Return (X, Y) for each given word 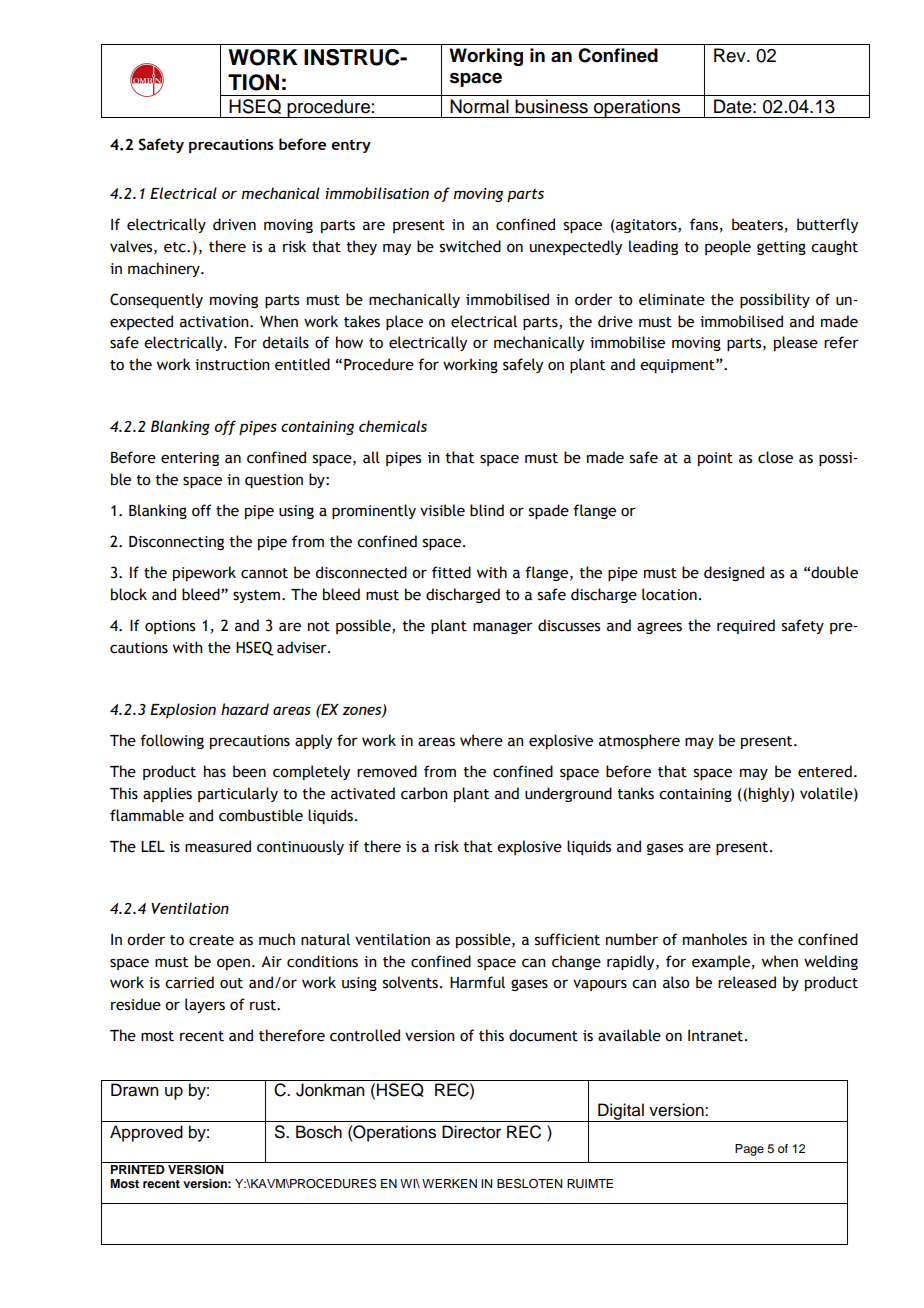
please (796, 343)
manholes (715, 939)
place (404, 322)
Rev (731, 55)
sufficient (567, 939)
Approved (146, 1133)
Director (471, 1132)
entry (351, 146)
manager (503, 628)
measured (218, 846)
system (256, 596)
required (746, 626)
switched (470, 246)
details (285, 342)
